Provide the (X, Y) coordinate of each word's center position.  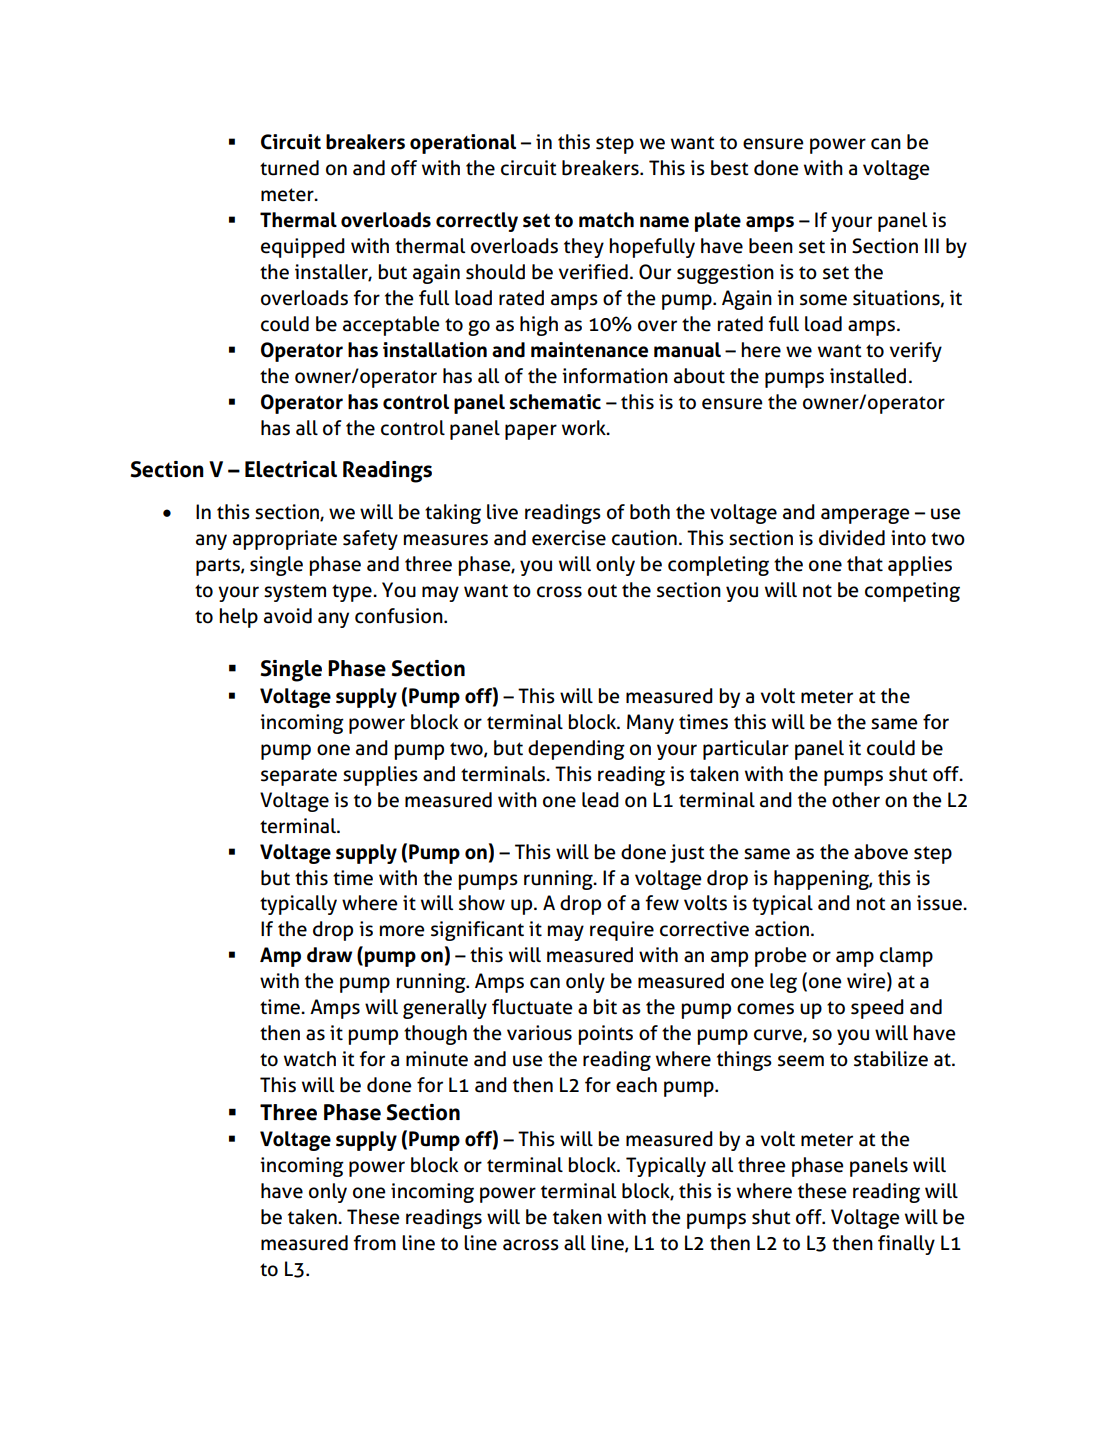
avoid (288, 616)
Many (650, 724)
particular (746, 750)
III (932, 245)
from (374, 1243)
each (636, 1085)
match (606, 220)
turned (289, 168)
